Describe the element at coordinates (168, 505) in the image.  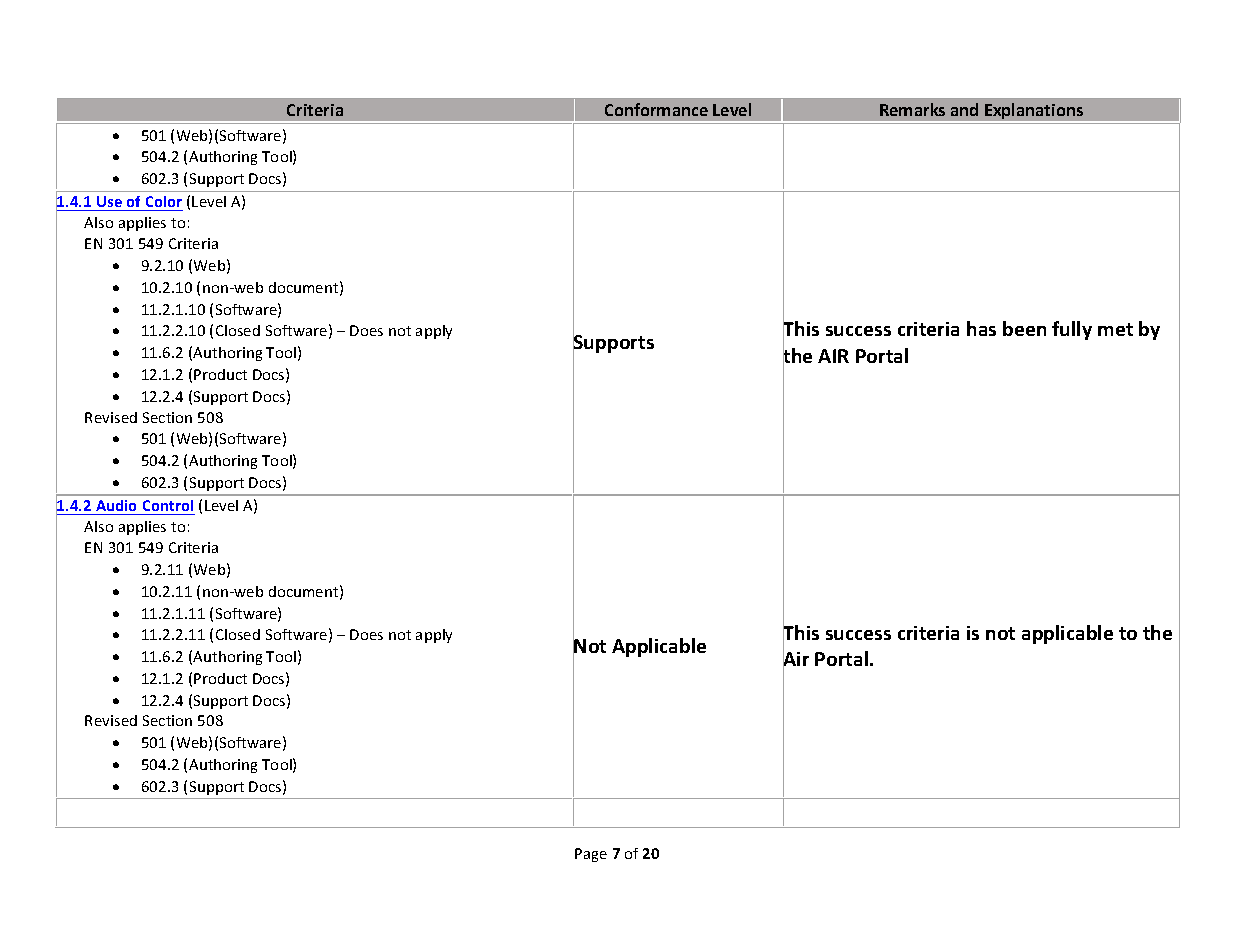
I see `Control` at that location.
